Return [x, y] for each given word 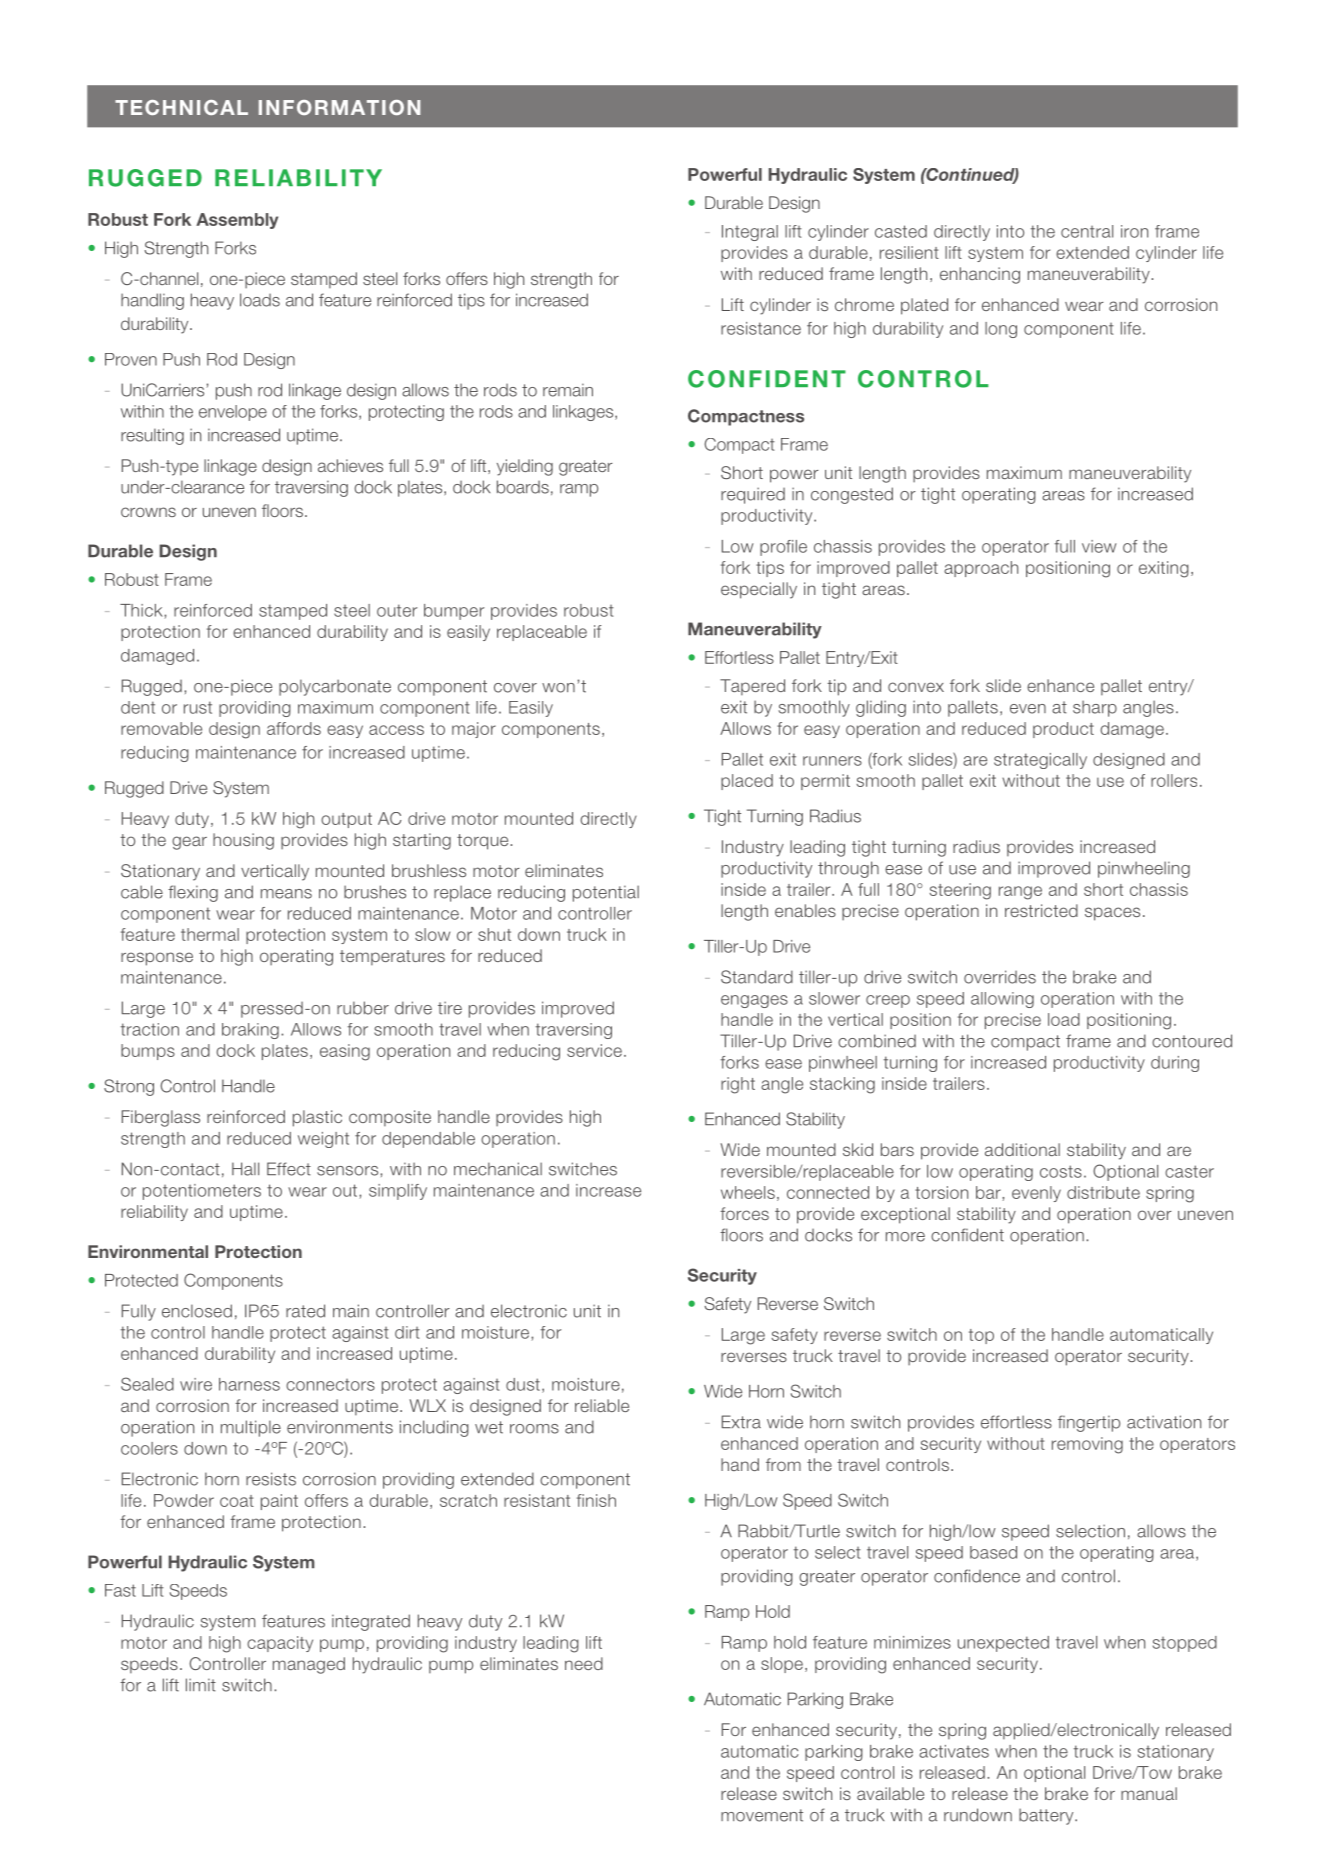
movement [762, 1815]
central [1087, 231]
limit [201, 1685]
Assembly [237, 221]
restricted [1041, 910]
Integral [750, 233]
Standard [757, 977]
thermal [210, 934]
